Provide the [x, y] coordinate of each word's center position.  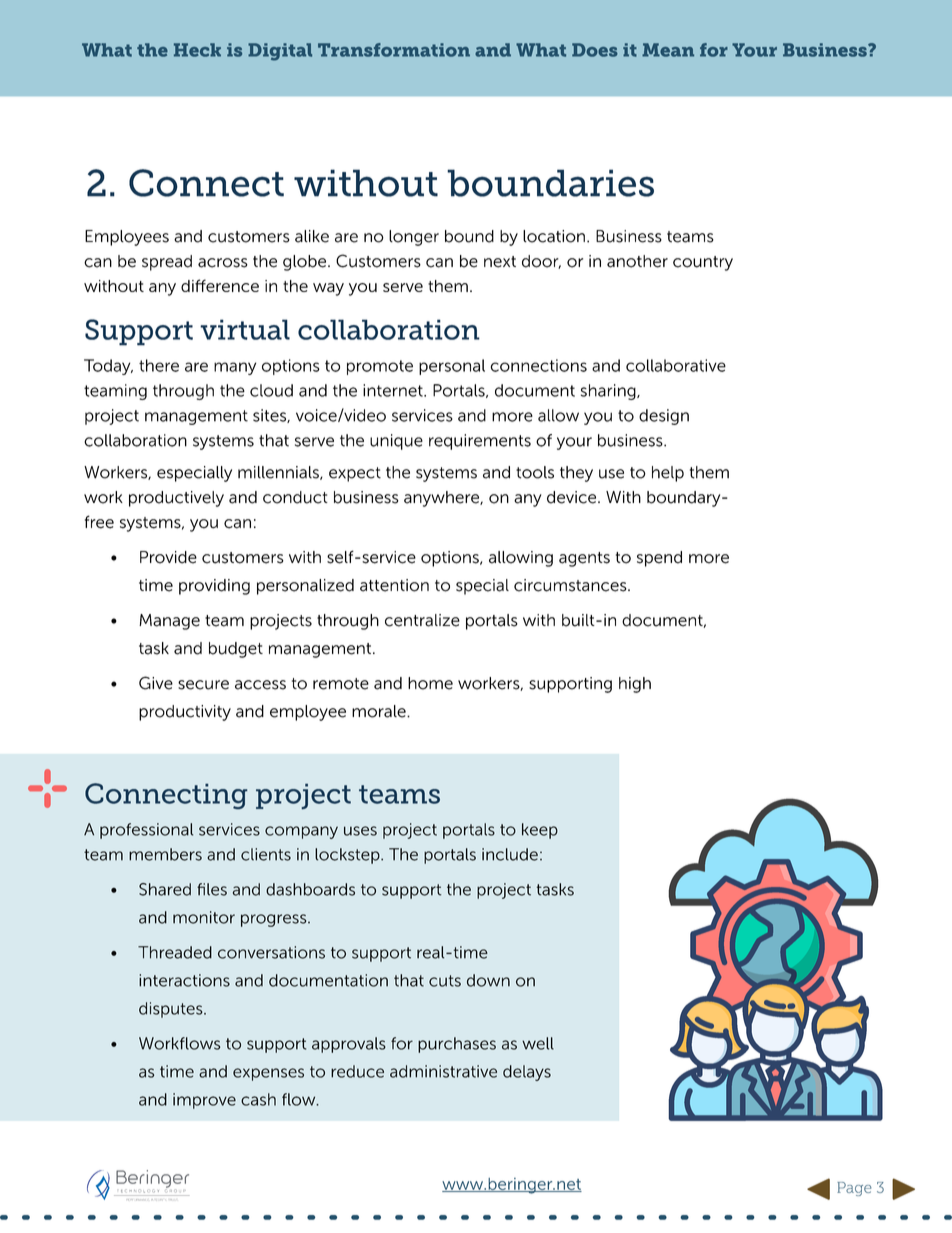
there [159, 365]
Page [854, 1189]
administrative [443, 1071]
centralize [422, 620]
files [212, 889]
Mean [668, 50]
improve [204, 1101]
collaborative [676, 365]
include [510, 854]
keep [540, 831]
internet [394, 390]
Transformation [394, 50]
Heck [197, 50]
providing [214, 587]
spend [659, 559]
